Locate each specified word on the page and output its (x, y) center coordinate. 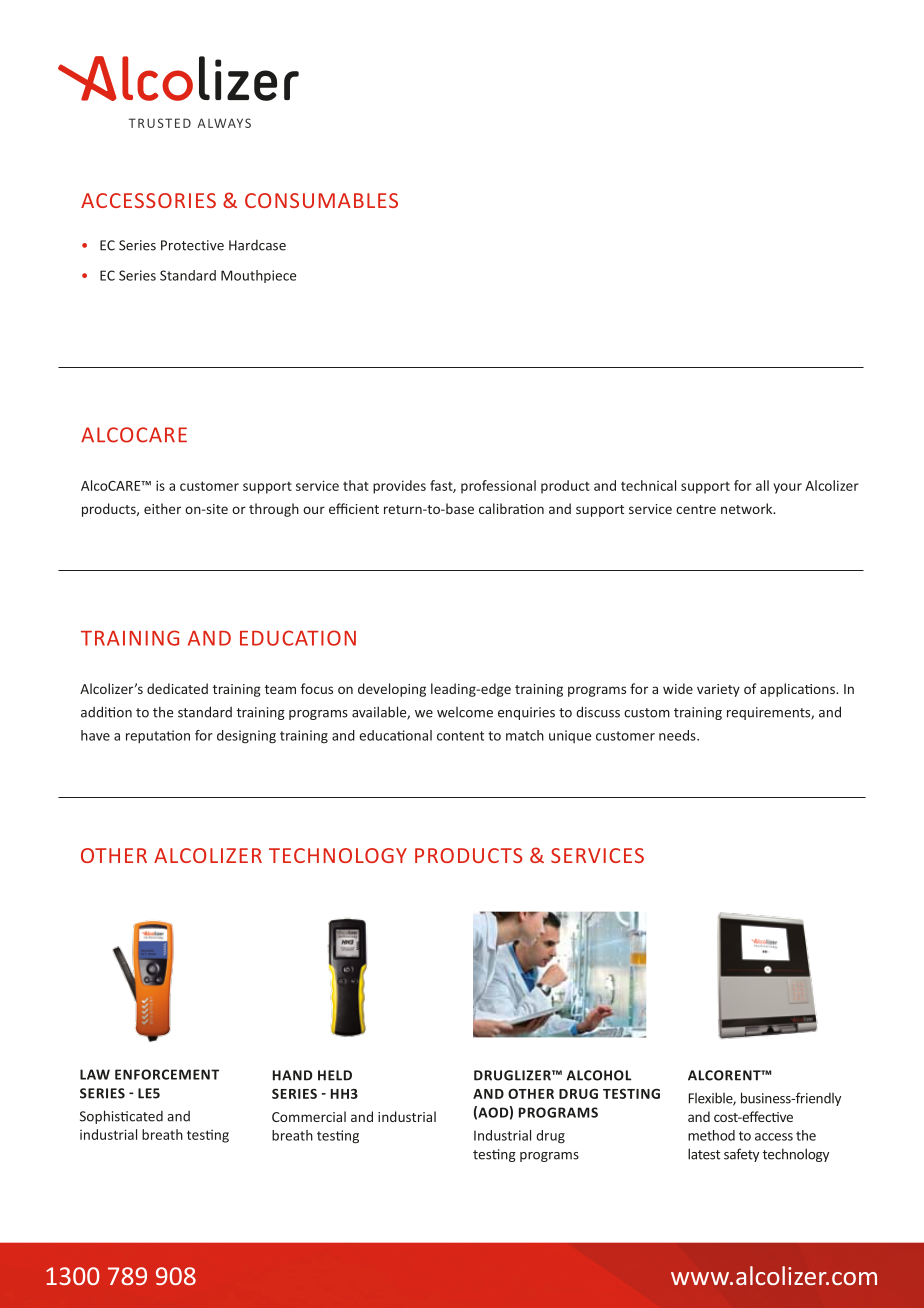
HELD (335, 1075)
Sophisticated (121, 1117)
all (762, 485)
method (711, 1135)
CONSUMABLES (321, 200)
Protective (192, 245)
